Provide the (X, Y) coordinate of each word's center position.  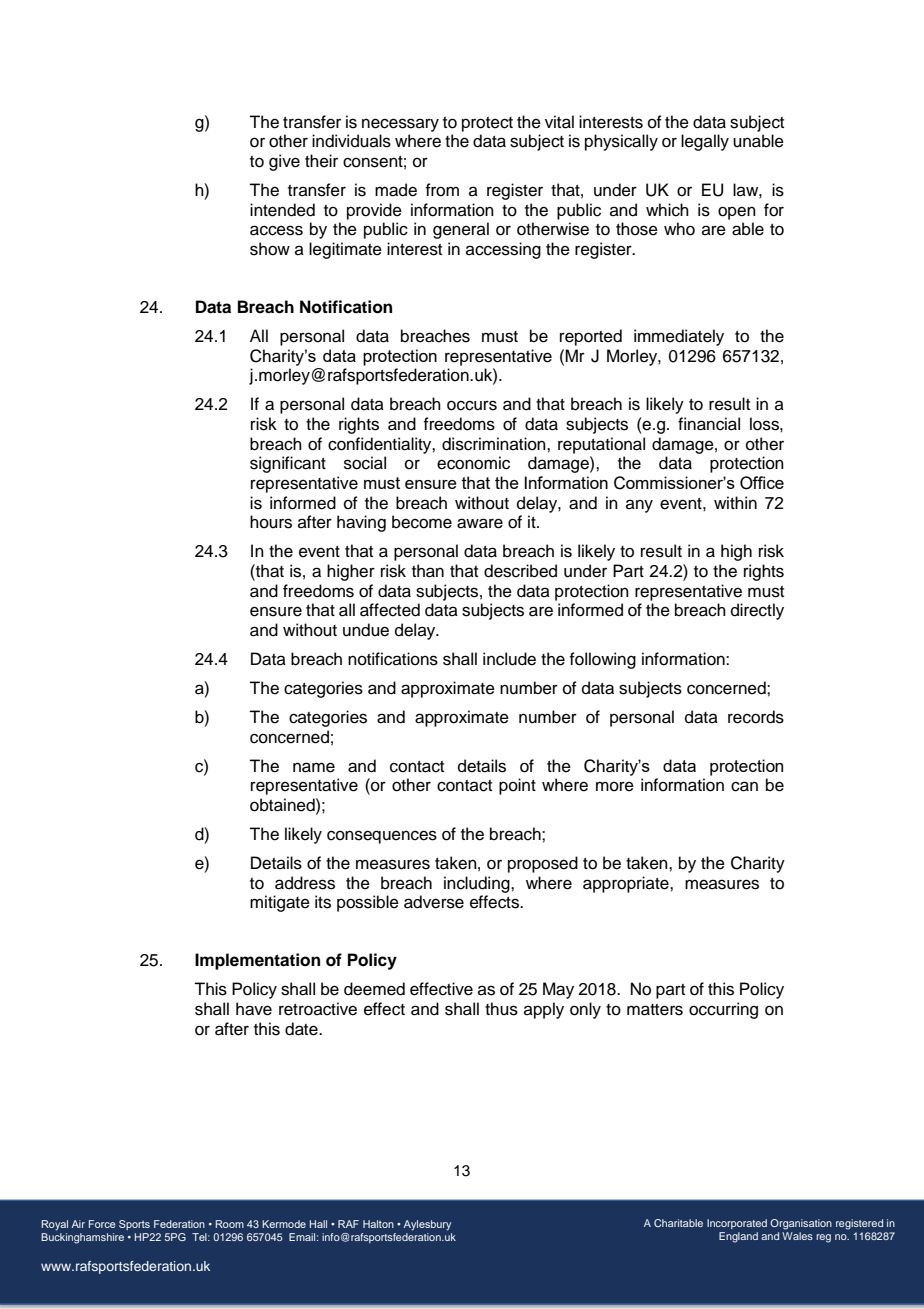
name (314, 767)
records (756, 717)
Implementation (257, 961)
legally (705, 142)
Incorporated (737, 1224)
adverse (434, 902)
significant (288, 464)
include (509, 659)
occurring (723, 1010)
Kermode (284, 1224)
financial (709, 424)
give (284, 162)
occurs (472, 405)
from (442, 190)
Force (102, 1224)
